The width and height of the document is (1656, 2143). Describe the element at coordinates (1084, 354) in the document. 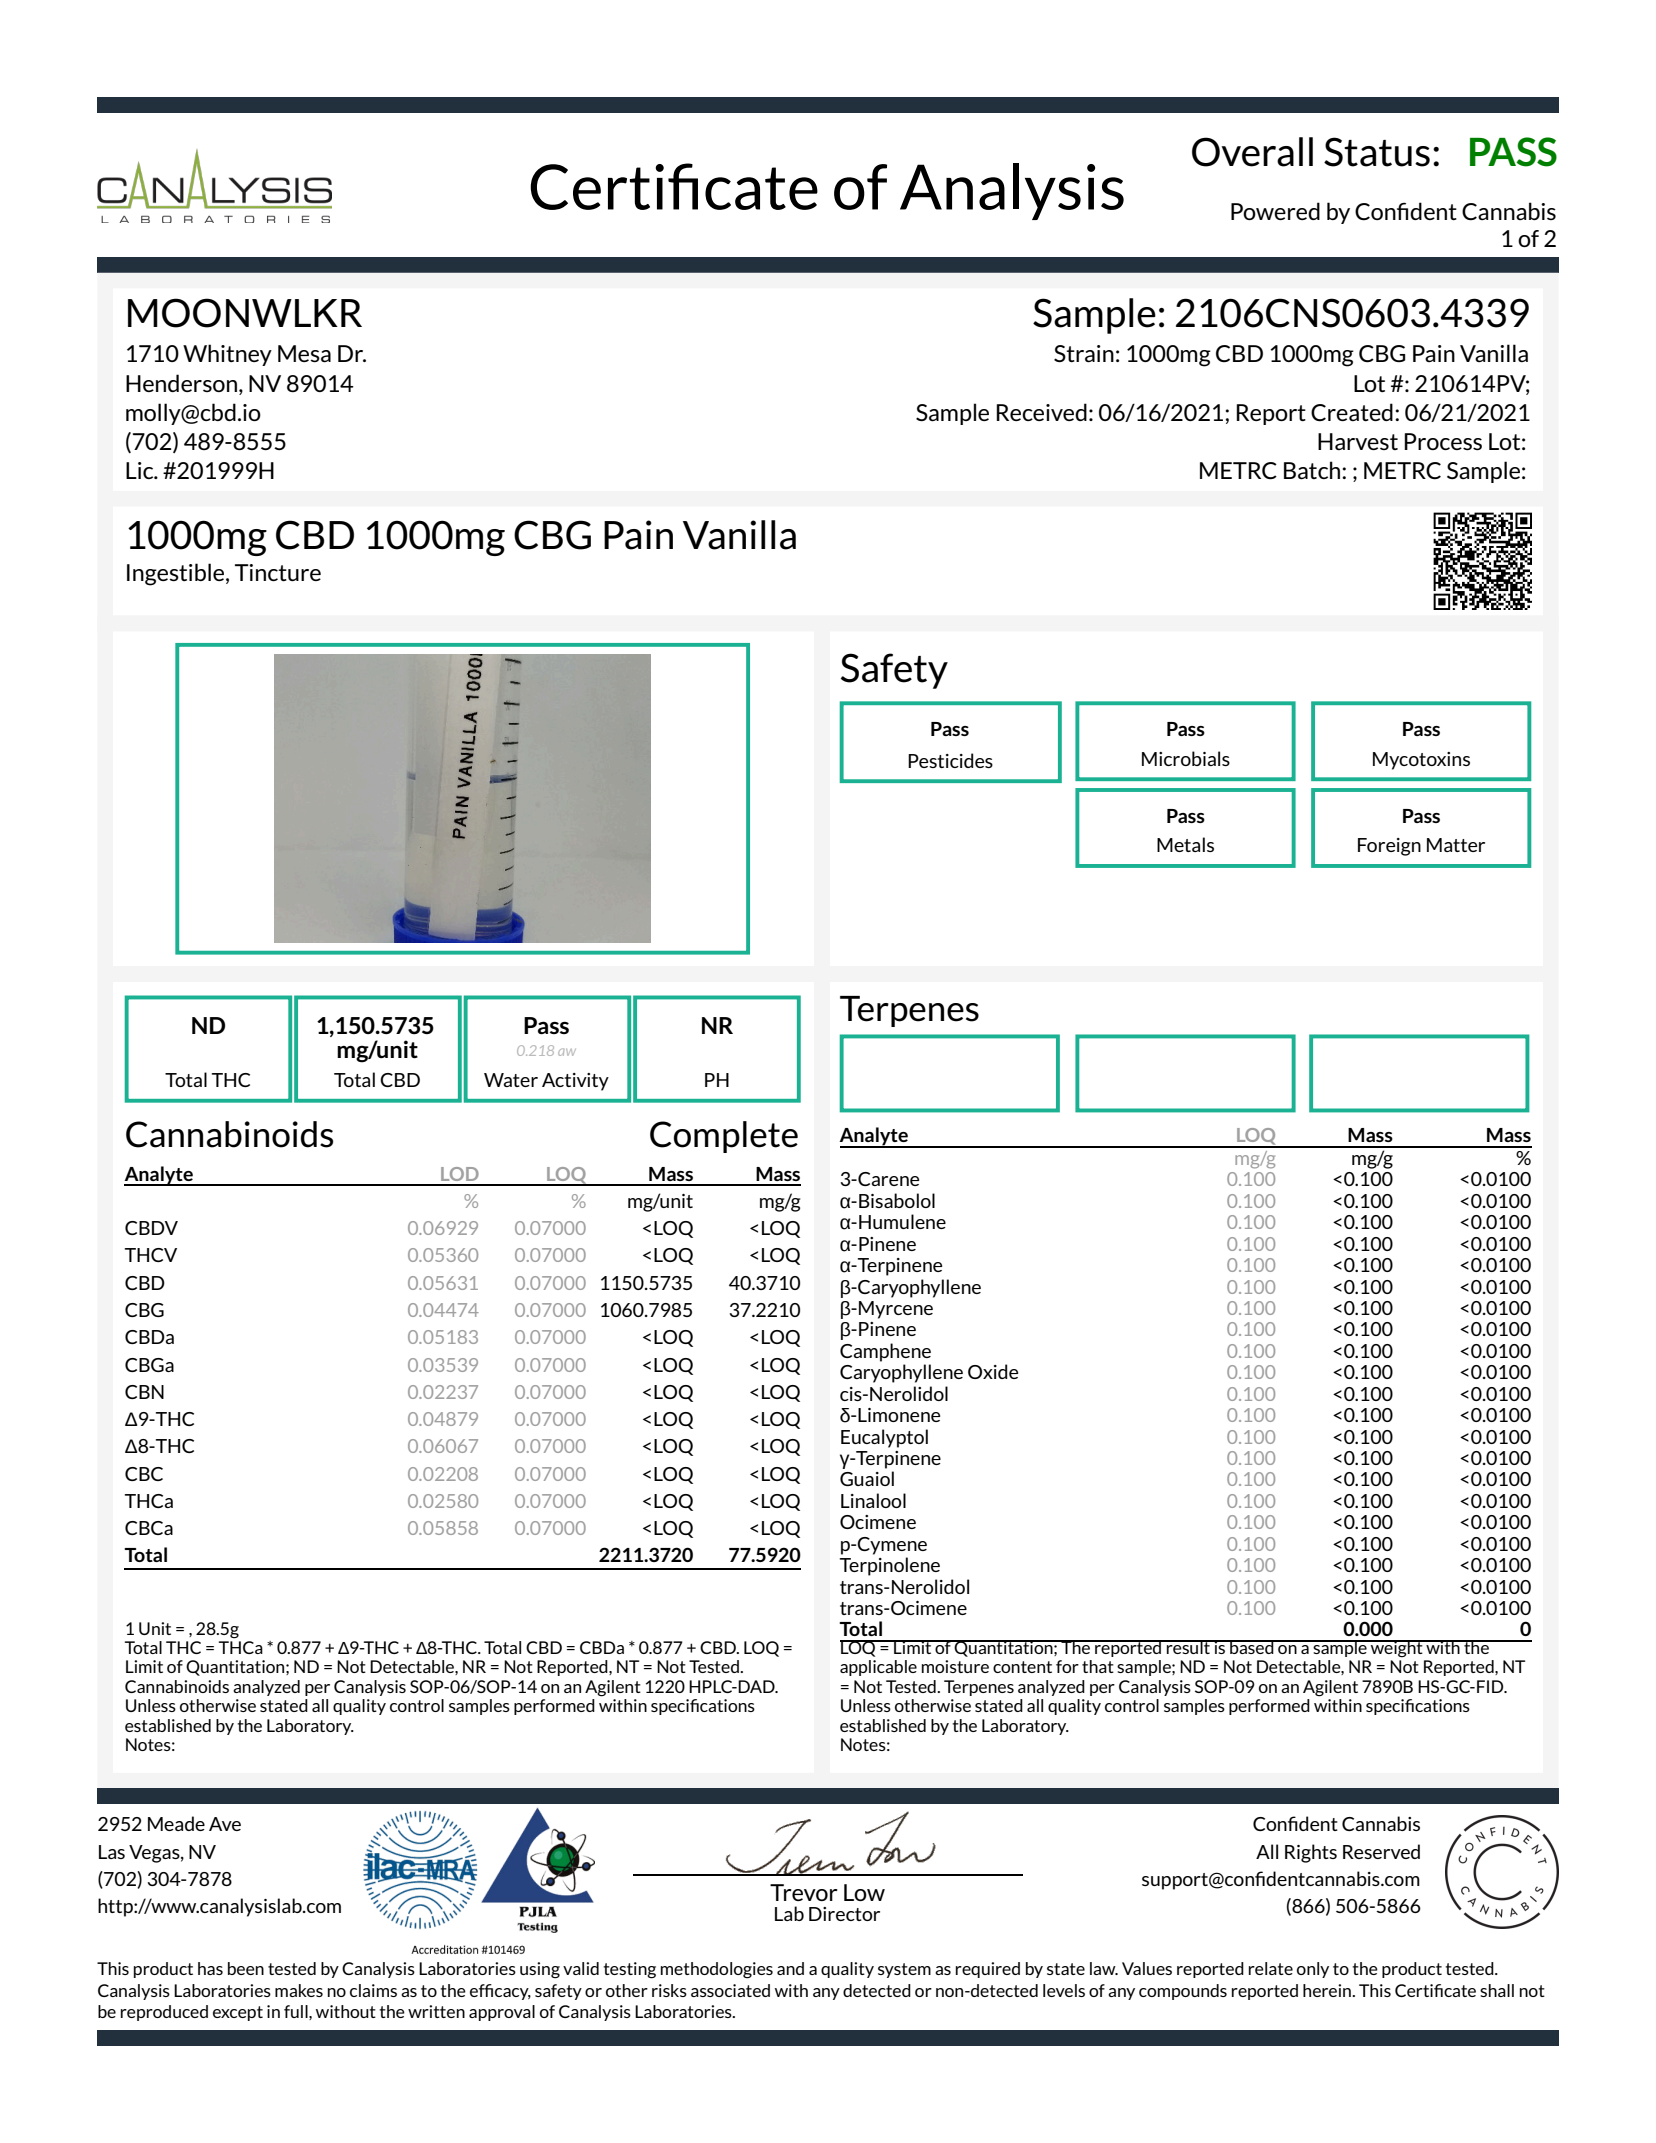

I see `Strain` at that location.
